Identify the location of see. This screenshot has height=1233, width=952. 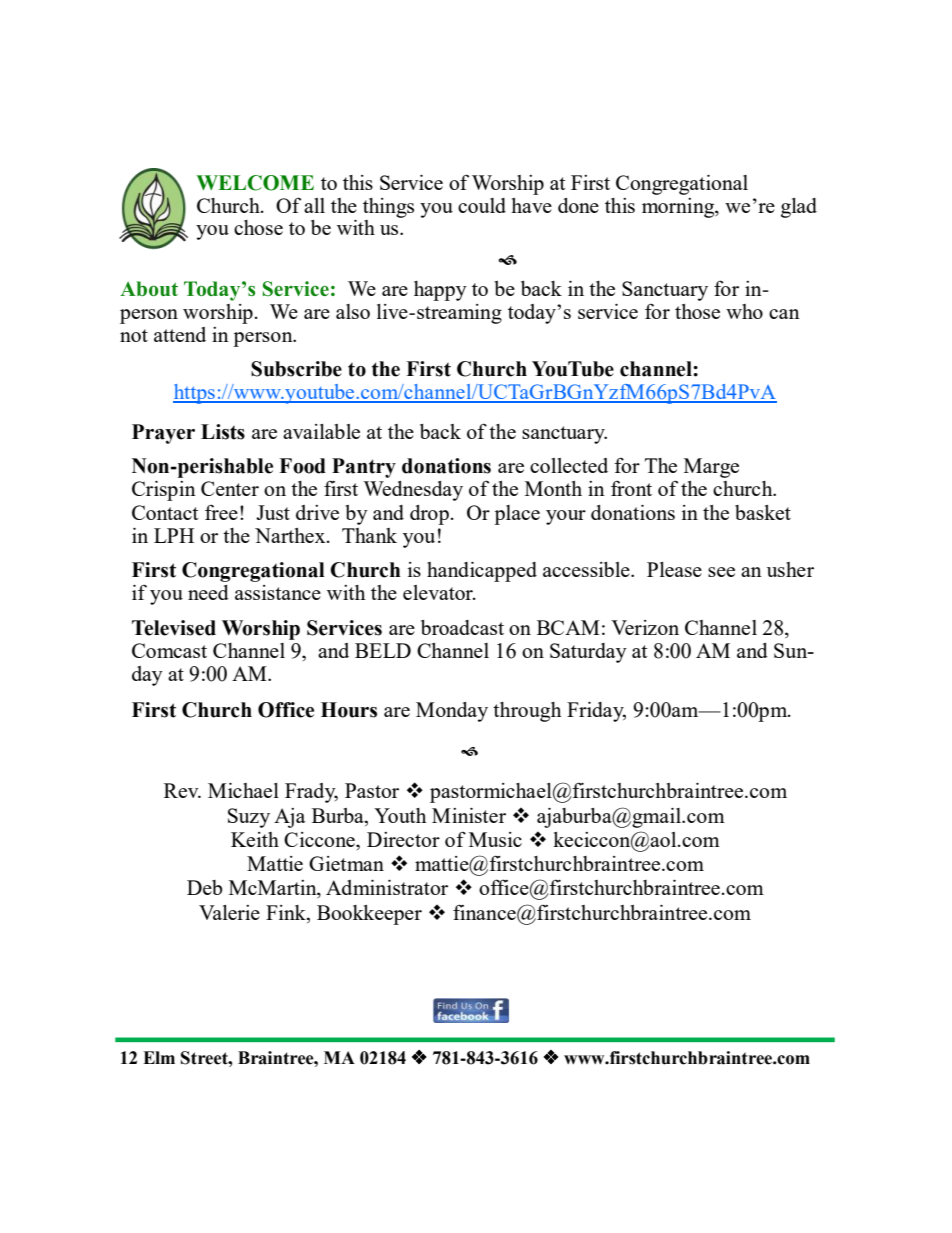
(721, 572).
